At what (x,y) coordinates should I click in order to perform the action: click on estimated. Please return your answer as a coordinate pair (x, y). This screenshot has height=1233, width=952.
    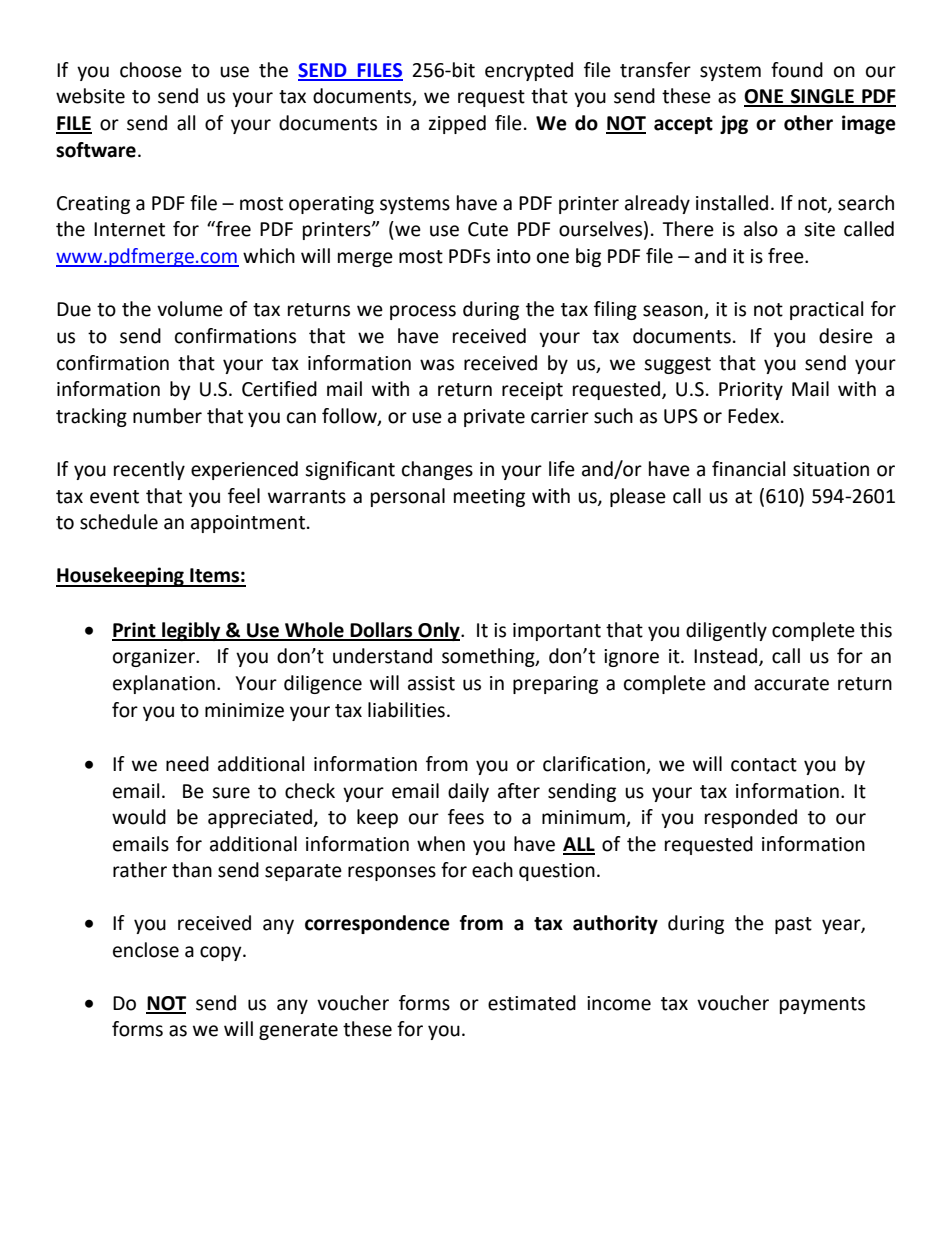
    Looking at the image, I should click on (532, 1003).
